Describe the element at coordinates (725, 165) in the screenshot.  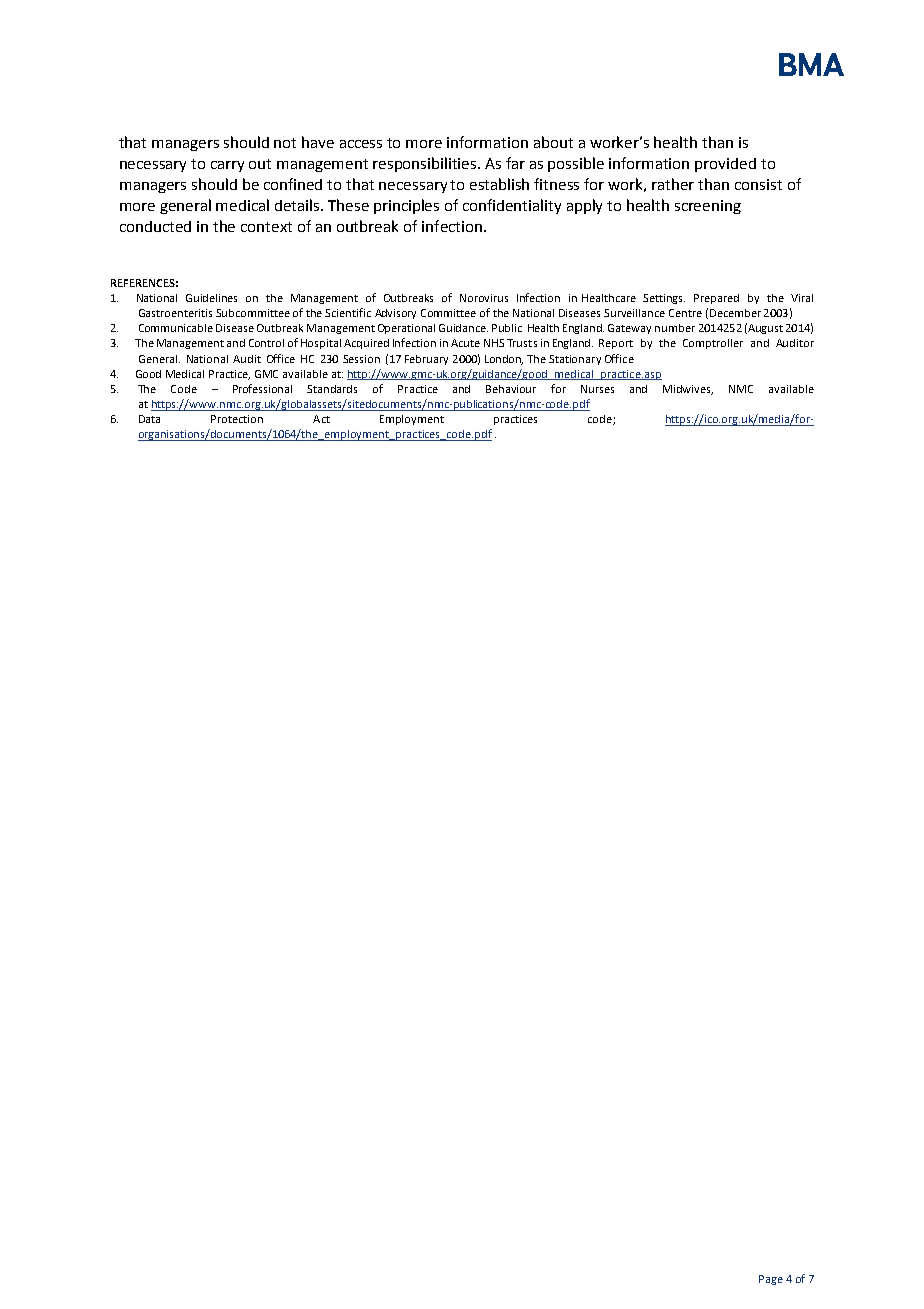
I see `provided` at that location.
